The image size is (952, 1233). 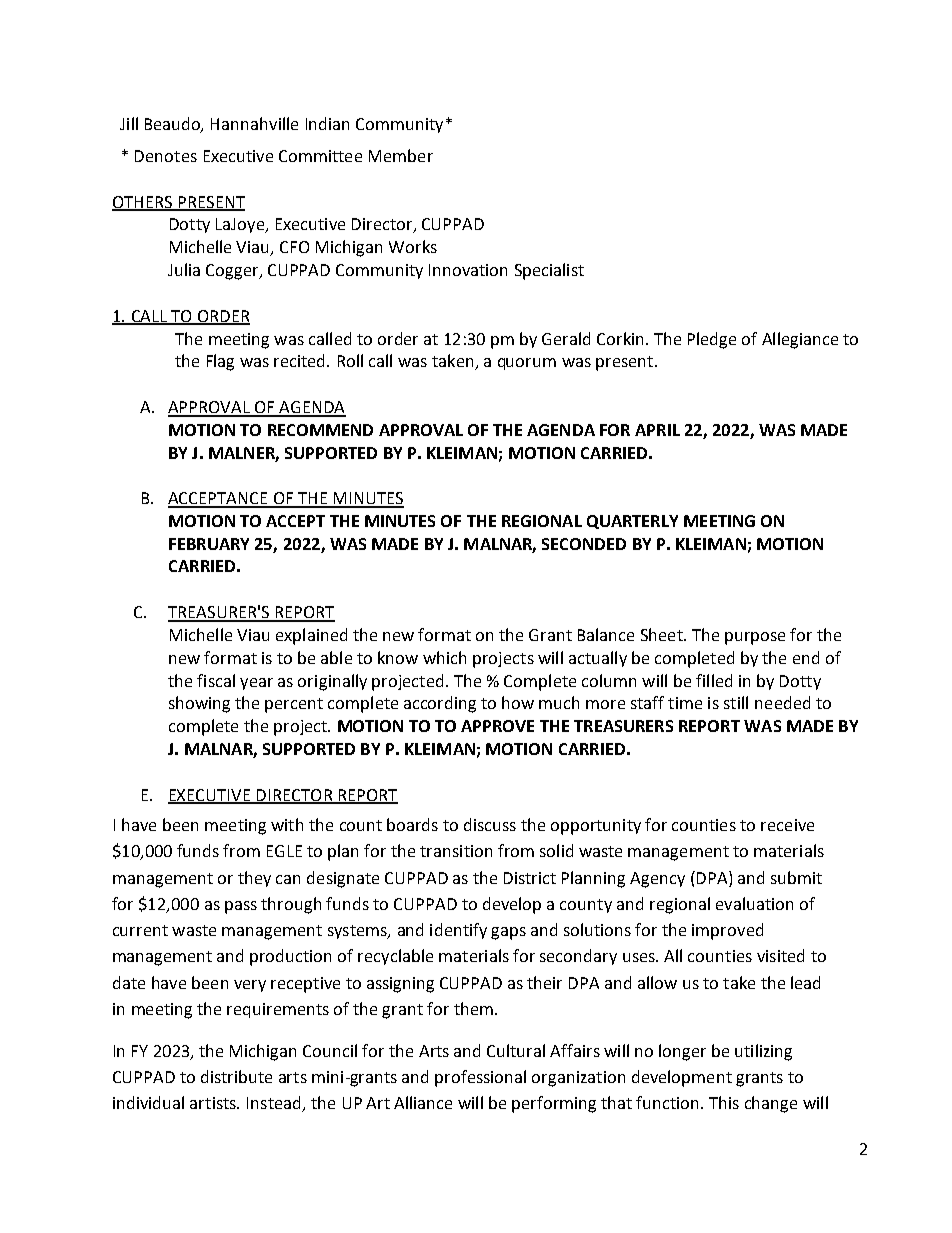 I want to click on professional, so click(x=480, y=1078).
